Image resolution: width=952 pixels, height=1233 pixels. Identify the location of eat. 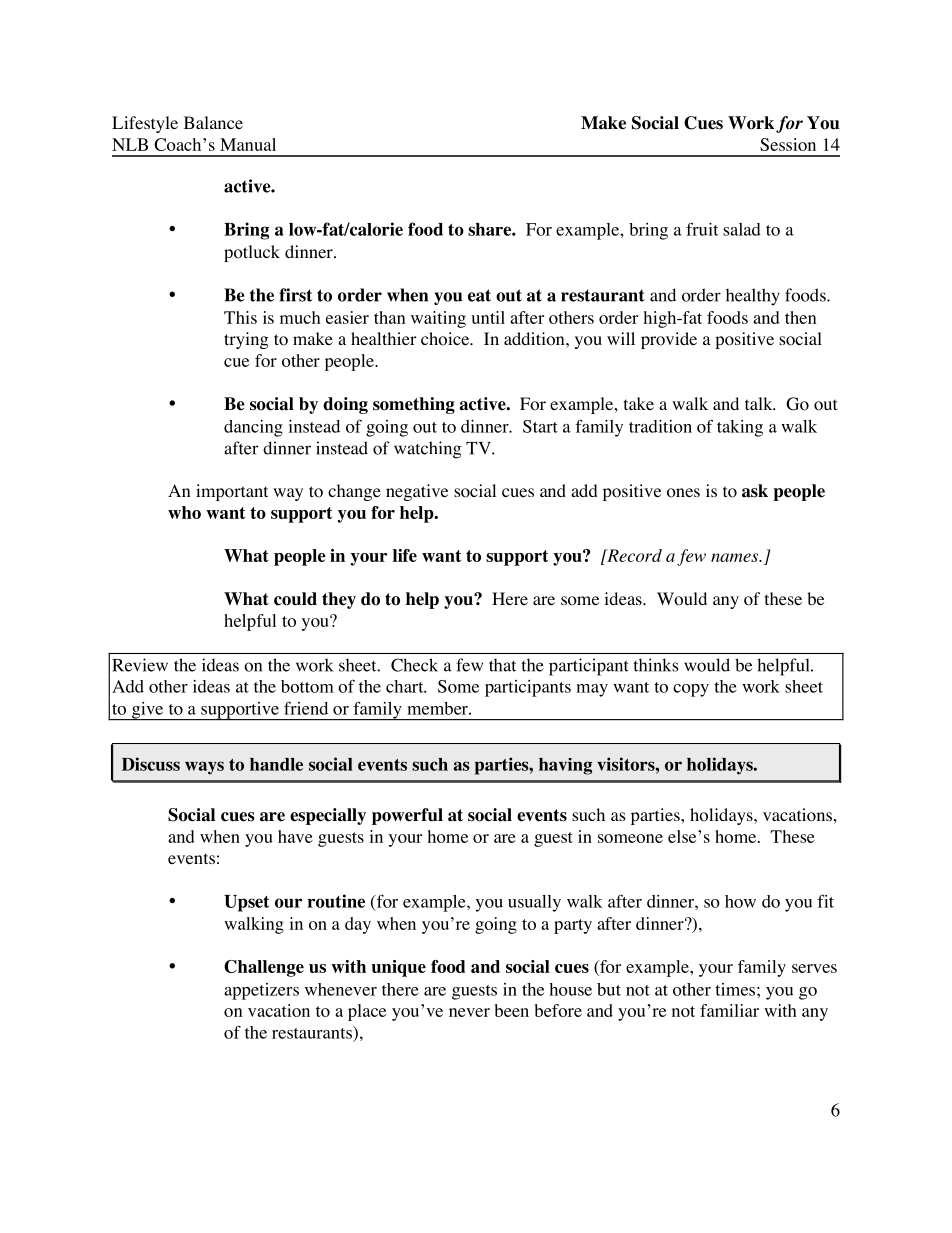
(479, 295).
